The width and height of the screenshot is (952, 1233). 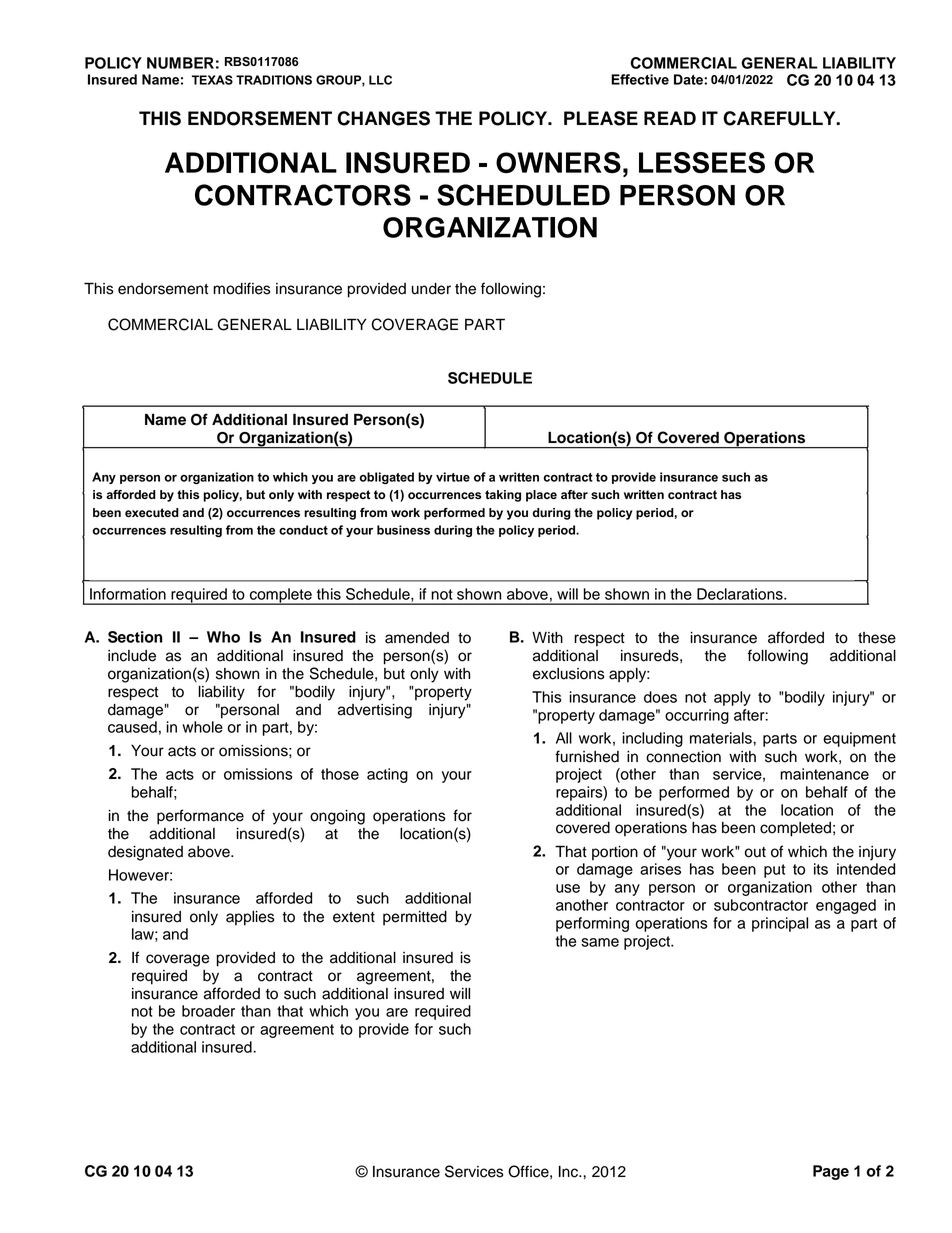 I want to click on Section, so click(x=135, y=637).
